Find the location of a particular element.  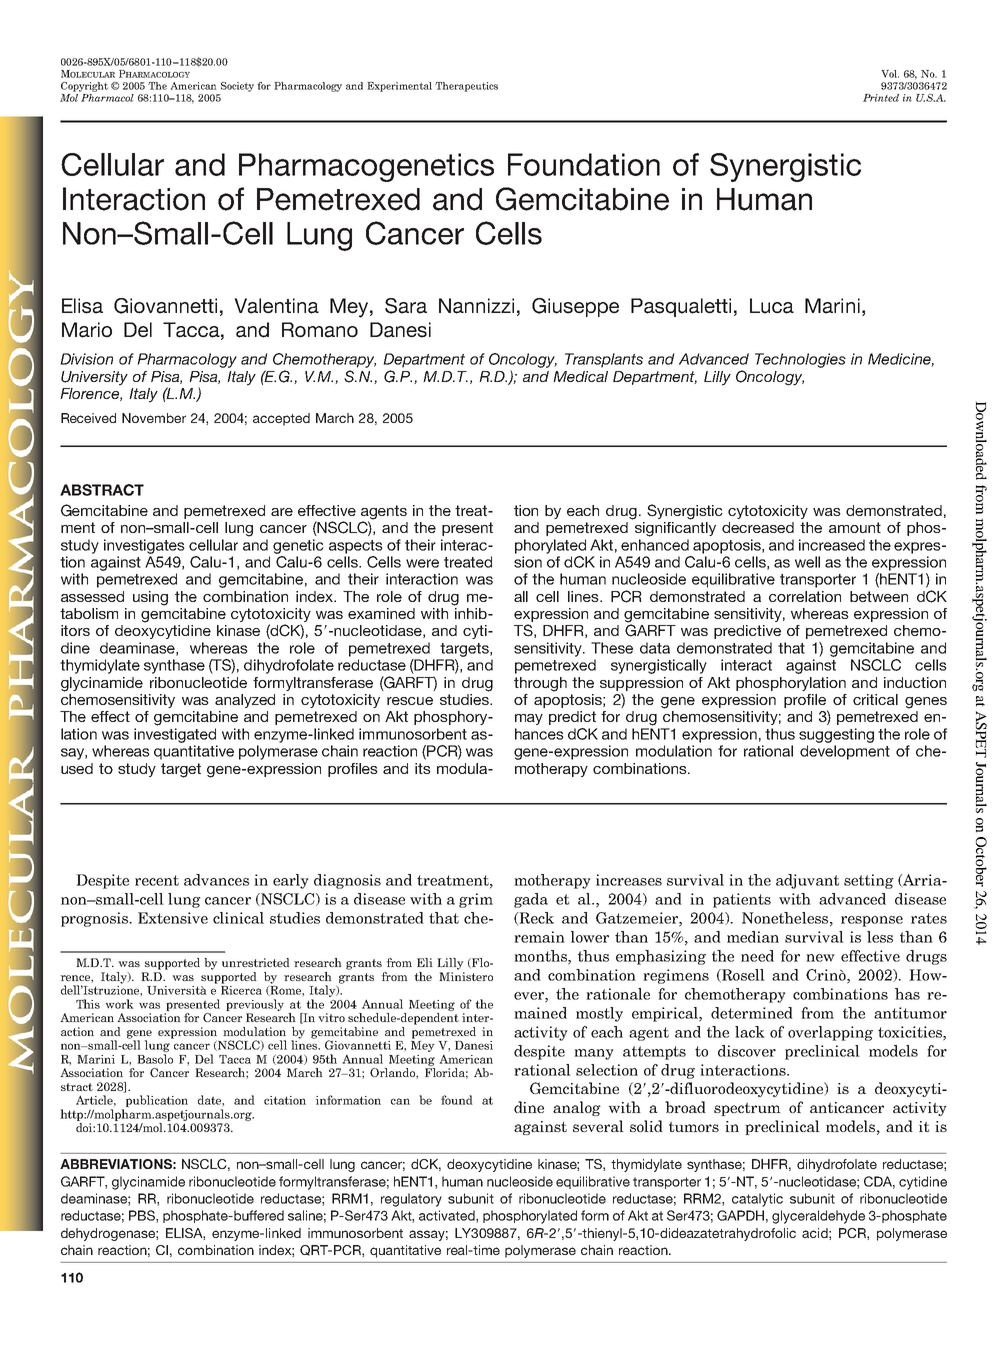

Society is located at coordinates (237, 87).
